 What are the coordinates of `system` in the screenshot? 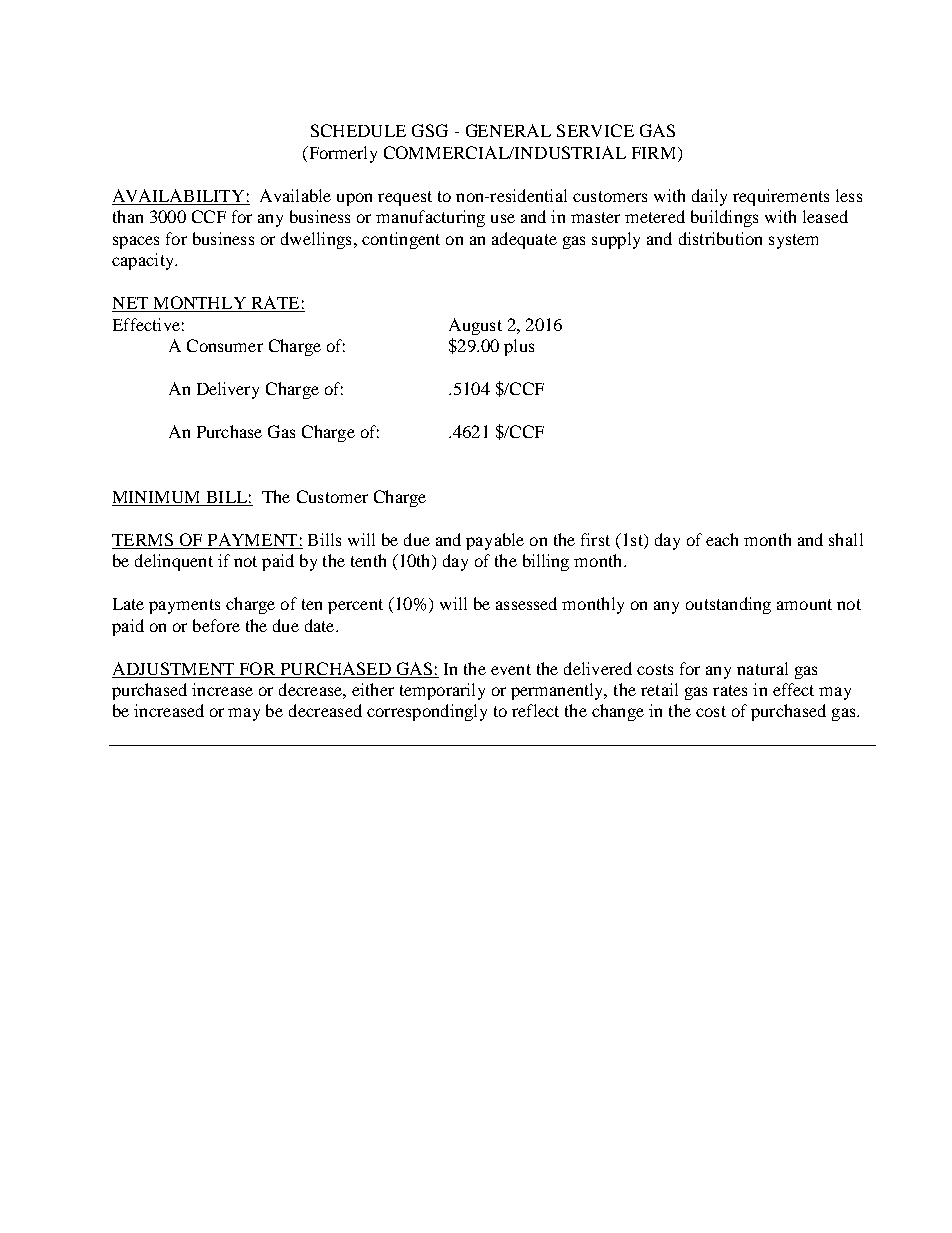 It's located at (793, 241).
